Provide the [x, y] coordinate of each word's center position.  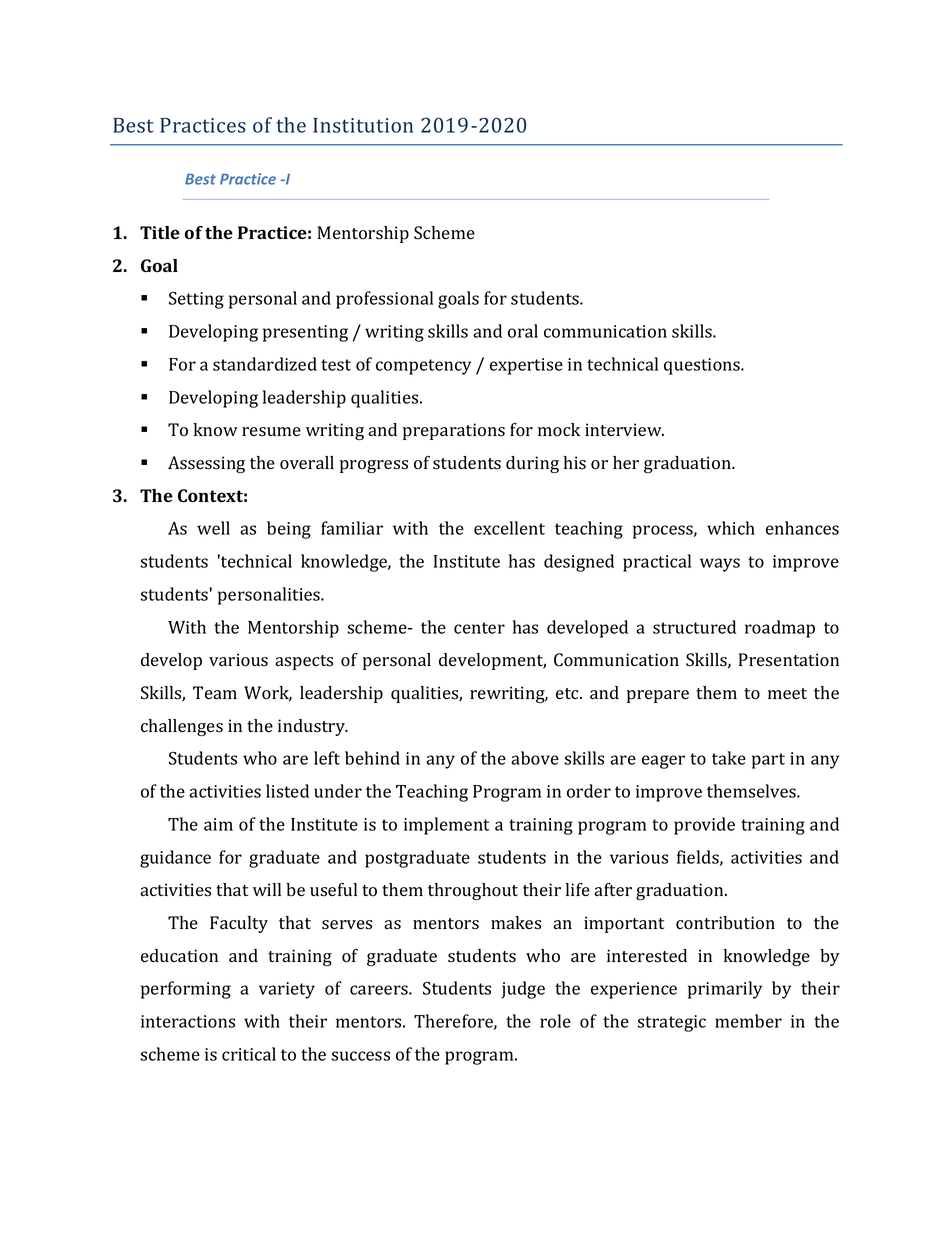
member [748, 1021]
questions [703, 366]
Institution [363, 125]
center [479, 628]
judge [523, 990]
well [213, 528]
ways [720, 565]
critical [249, 1054]
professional [384, 300]
